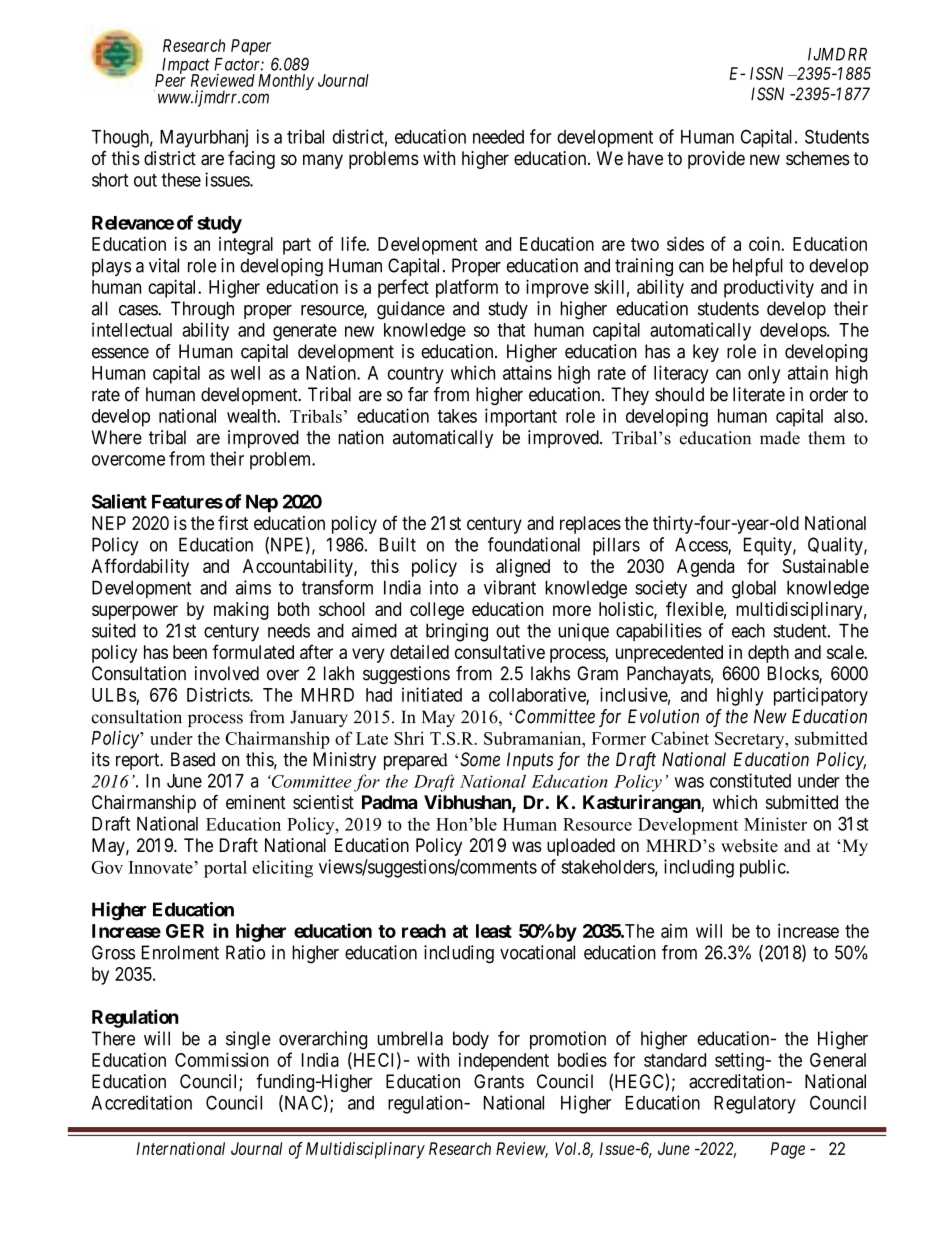 This image has height=1233, width=952. What do you see at coordinates (184, 67) in the image?
I see `Impact` at bounding box center [184, 67].
